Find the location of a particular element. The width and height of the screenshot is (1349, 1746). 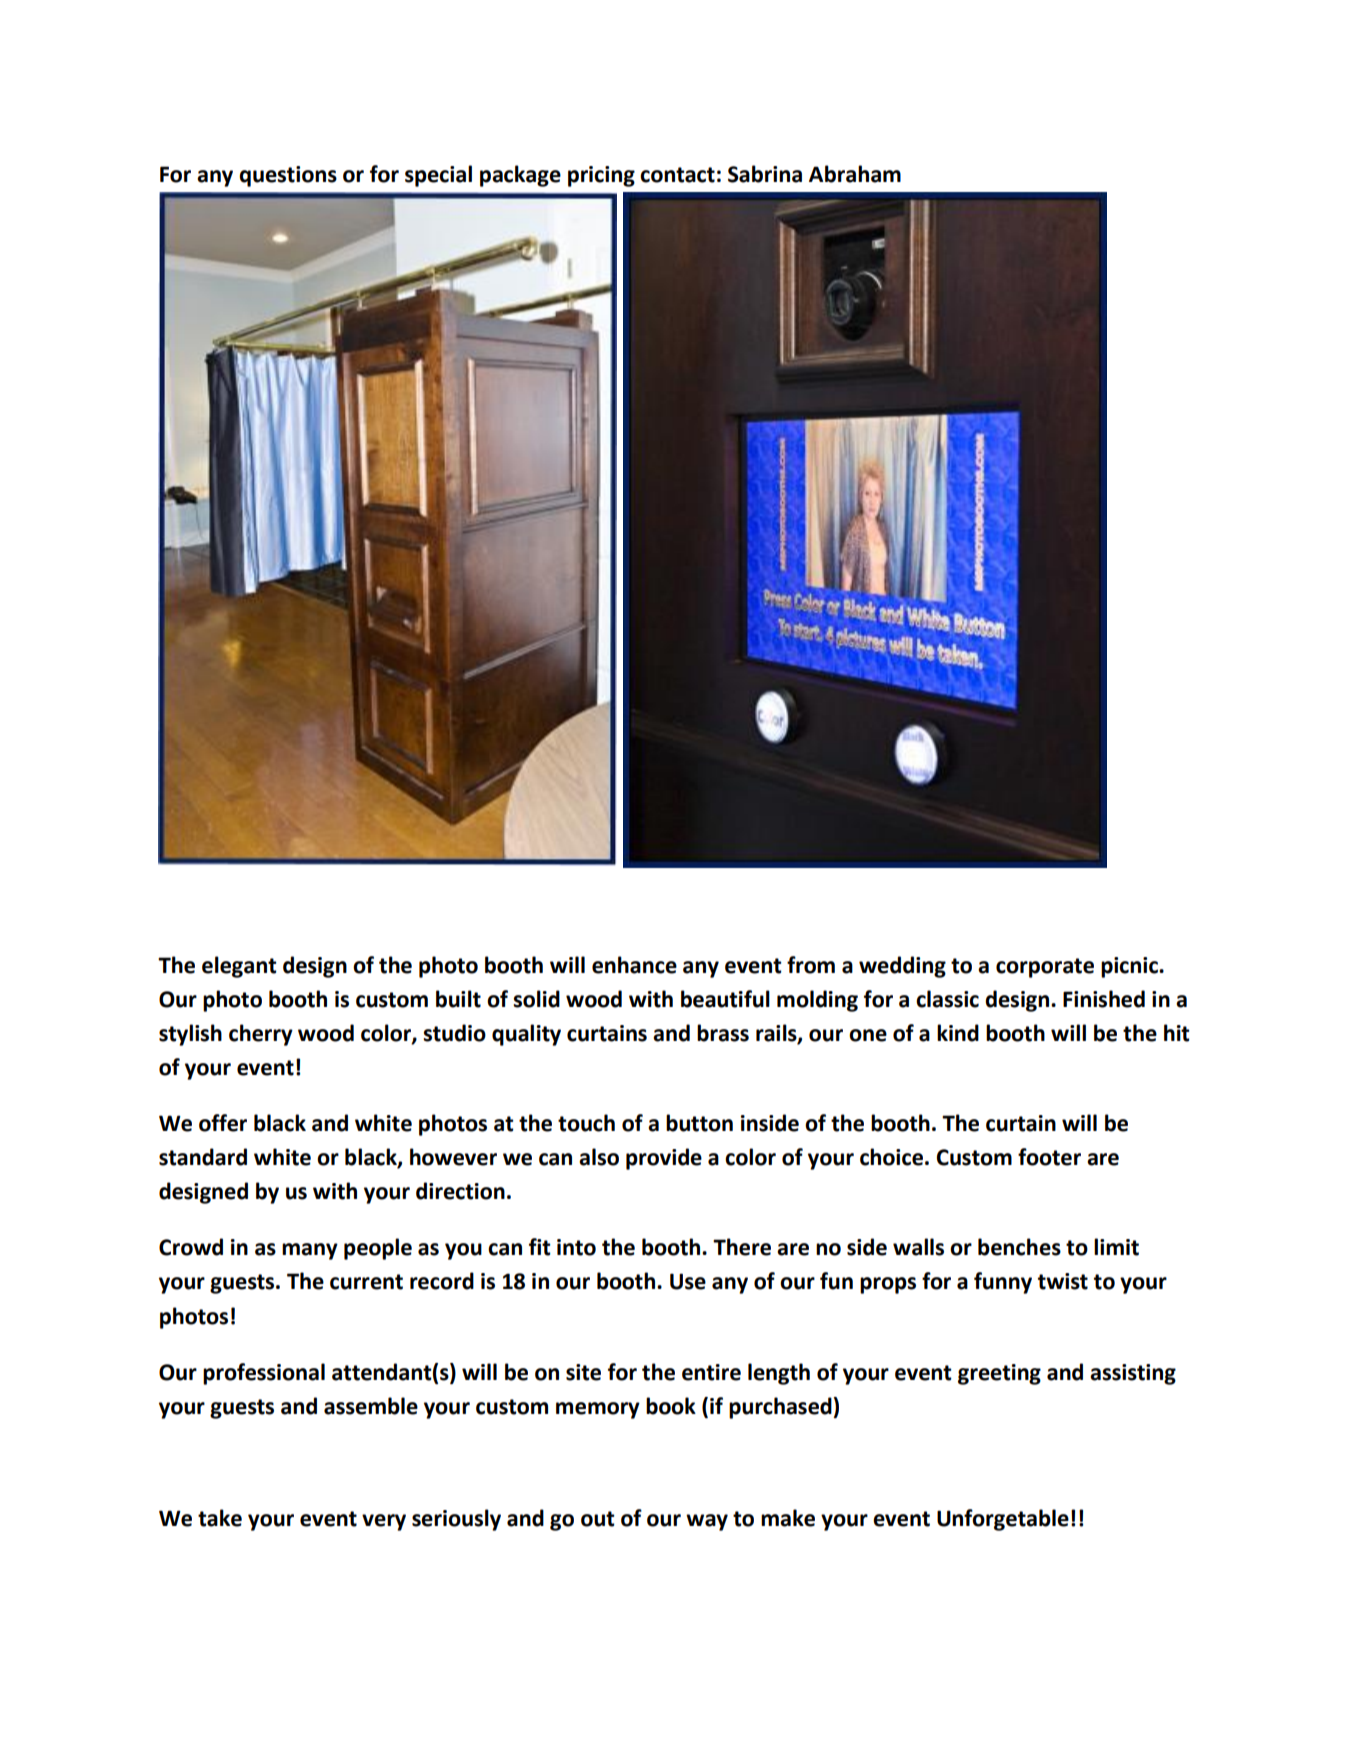

take is located at coordinates (220, 1518).
